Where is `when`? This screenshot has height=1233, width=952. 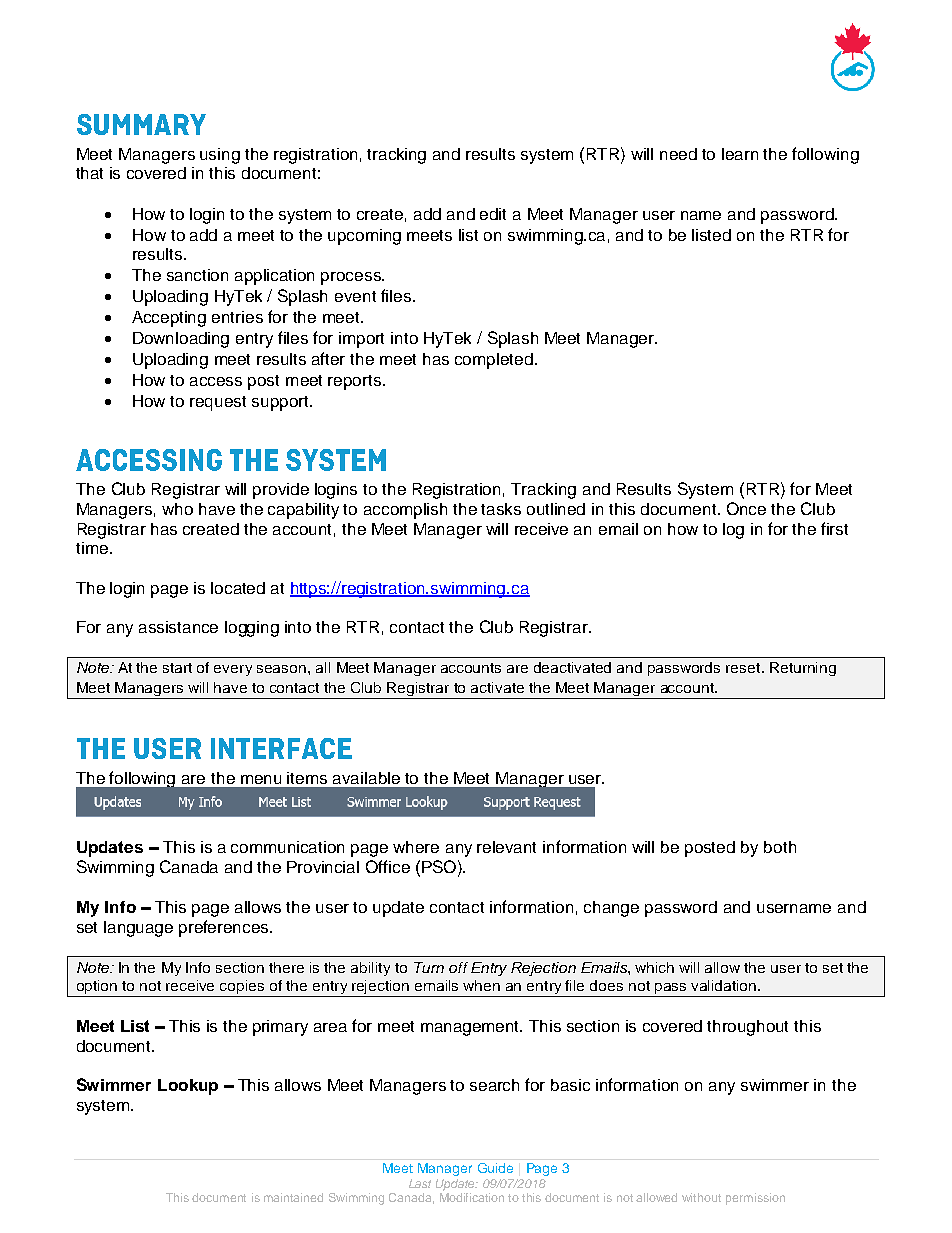 when is located at coordinates (481, 985).
